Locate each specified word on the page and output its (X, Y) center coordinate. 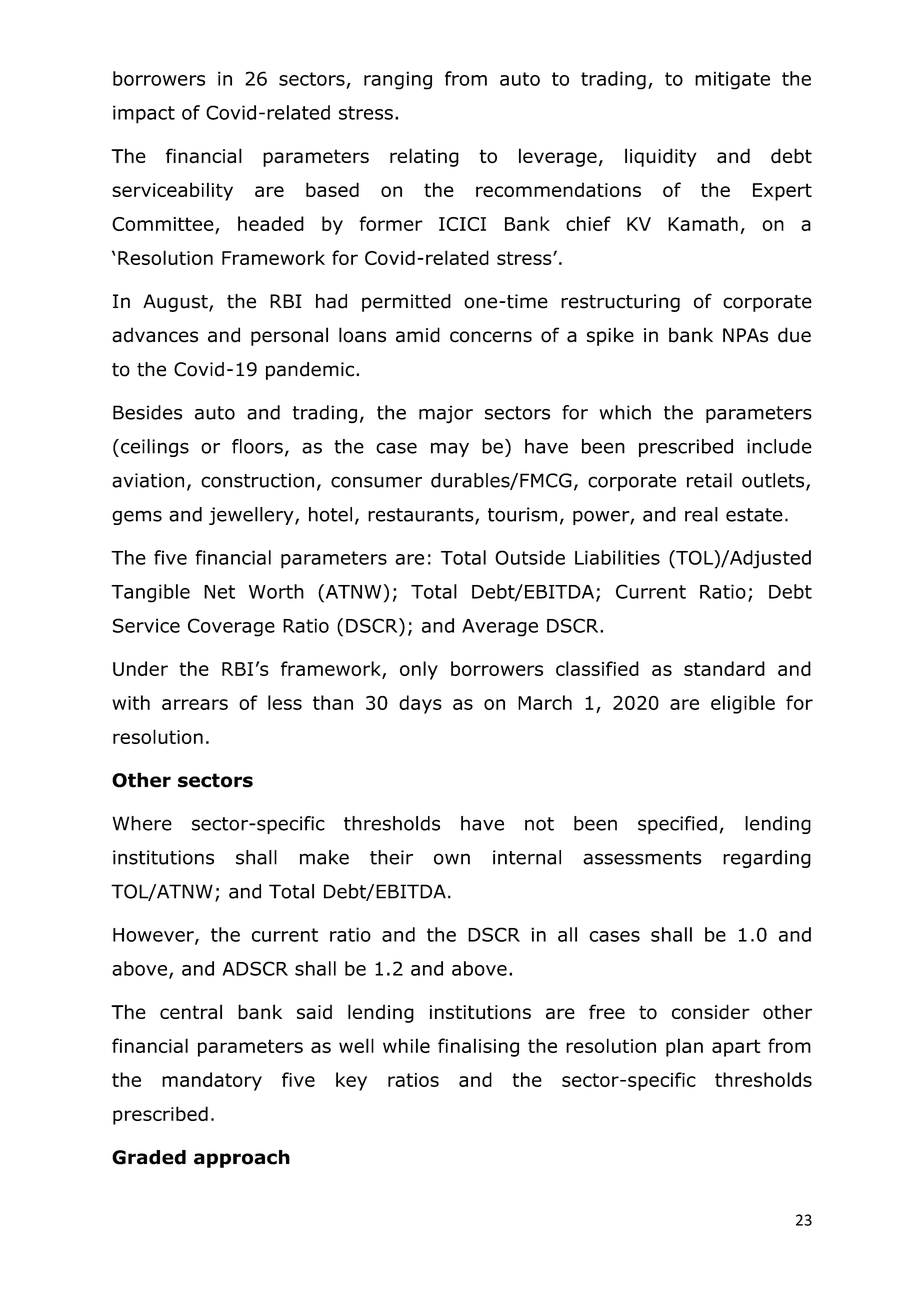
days (420, 704)
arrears (195, 704)
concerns (491, 337)
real (701, 514)
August (176, 303)
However (154, 936)
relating (424, 157)
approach (242, 1159)
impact (144, 114)
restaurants (422, 516)
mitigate (732, 80)
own (452, 859)
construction (257, 480)
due (794, 335)
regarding (767, 859)
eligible (743, 704)
